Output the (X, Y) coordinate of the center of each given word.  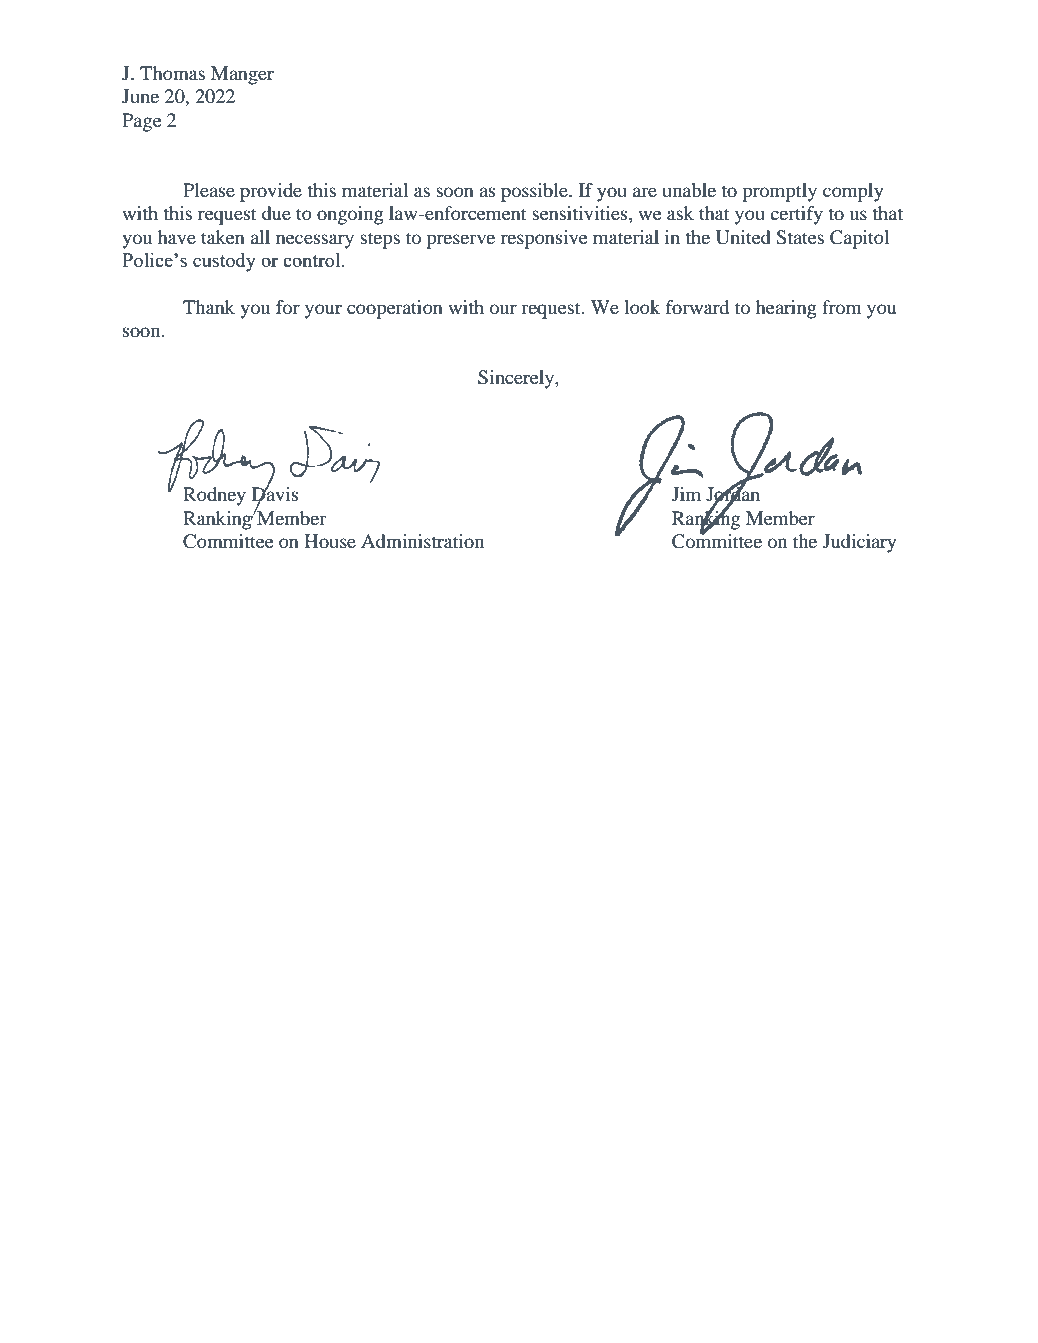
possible (535, 192)
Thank (209, 307)
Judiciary (859, 543)
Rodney (214, 496)
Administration (422, 541)
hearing (786, 309)
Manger (242, 75)
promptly (779, 192)
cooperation (395, 309)
